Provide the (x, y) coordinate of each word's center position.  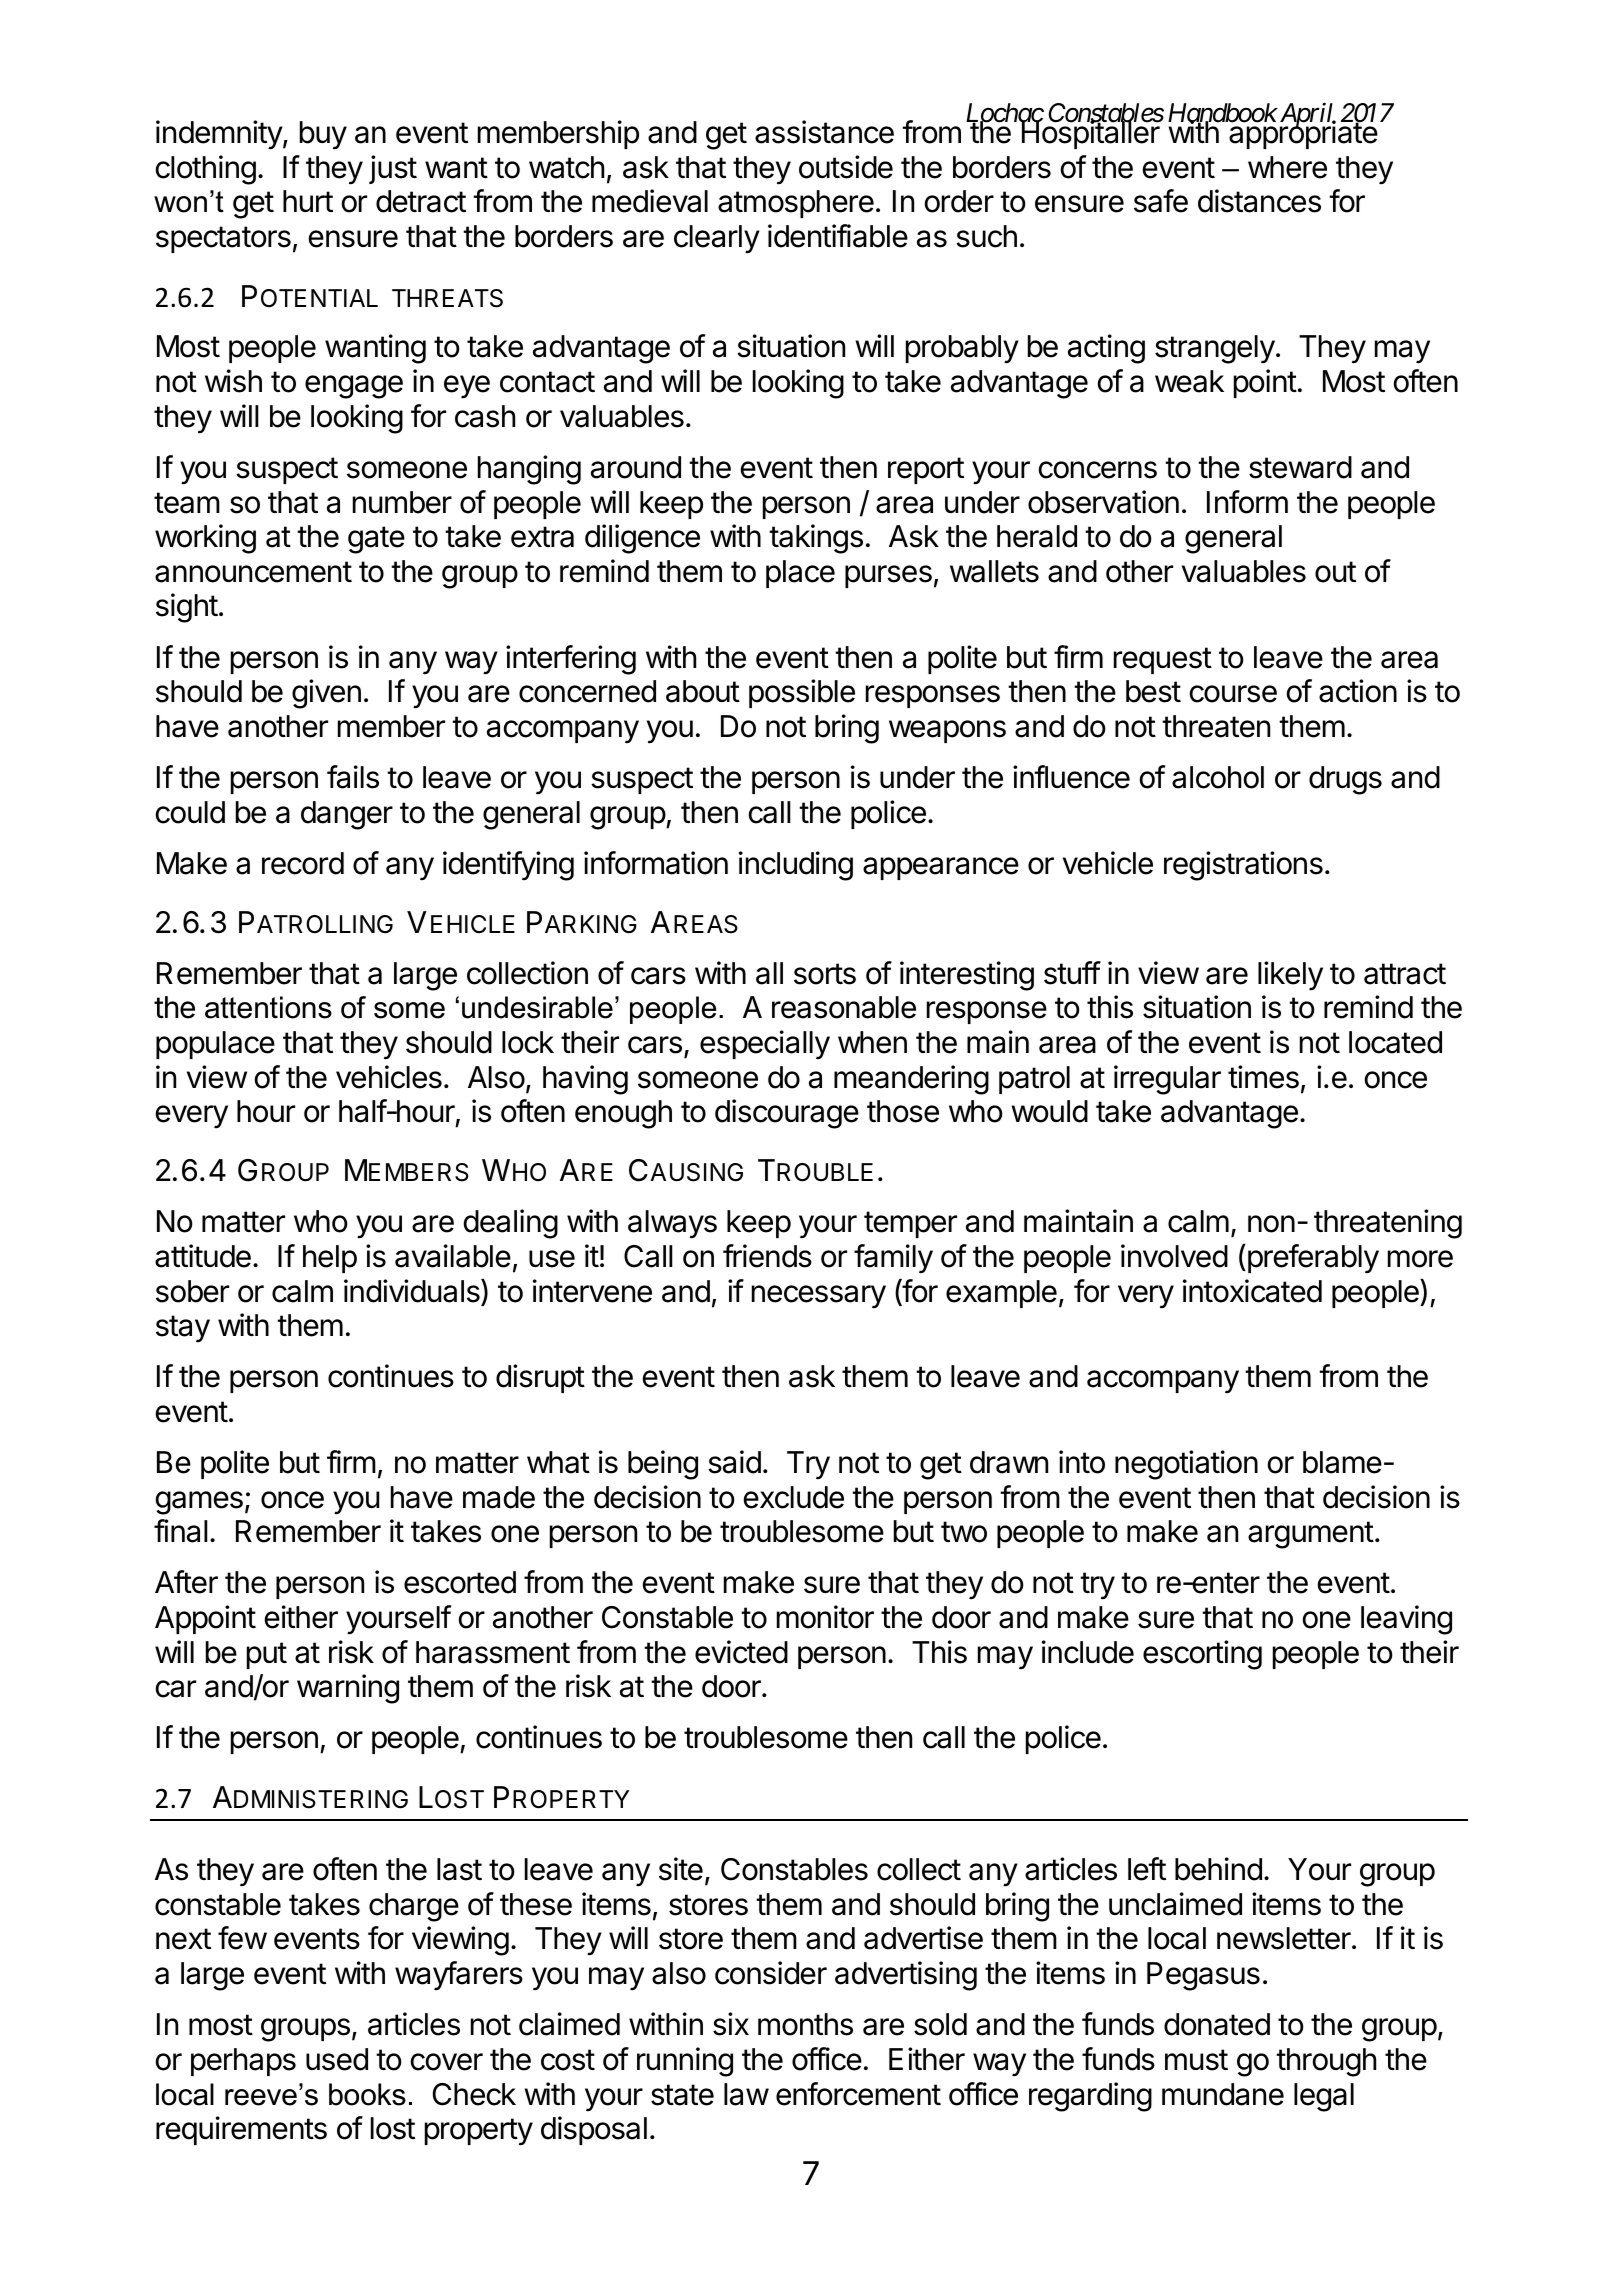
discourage (787, 1114)
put (267, 1655)
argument (1311, 1535)
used (337, 2059)
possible (802, 693)
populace (215, 1045)
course (1233, 694)
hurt (308, 201)
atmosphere (796, 204)
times (1263, 1077)
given (326, 694)
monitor (825, 1617)
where (1287, 167)
